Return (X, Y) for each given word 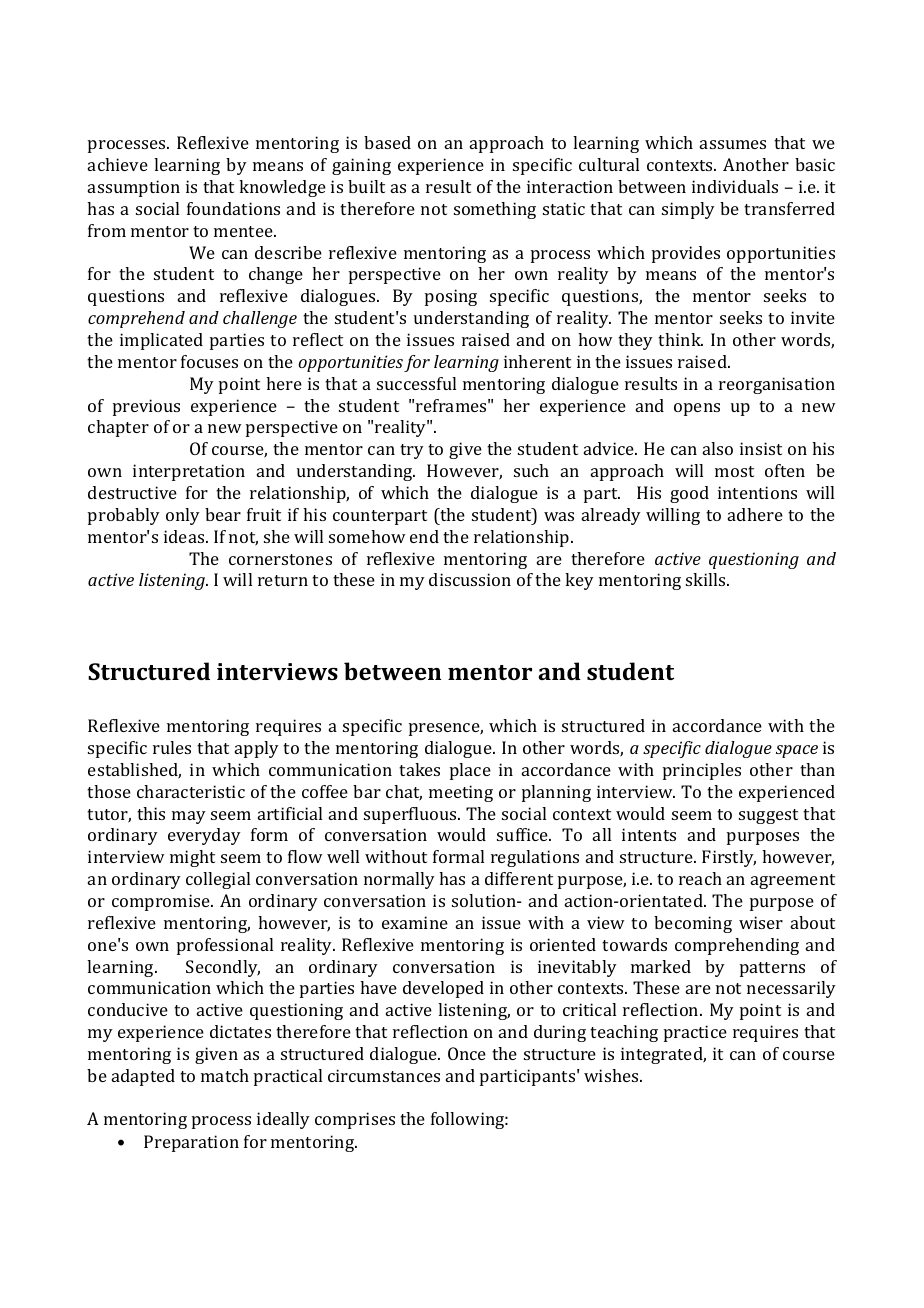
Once (467, 1053)
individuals (735, 186)
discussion (470, 579)
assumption (134, 188)
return (283, 580)
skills (707, 579)
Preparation (191, 1143)
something (495, 210)
